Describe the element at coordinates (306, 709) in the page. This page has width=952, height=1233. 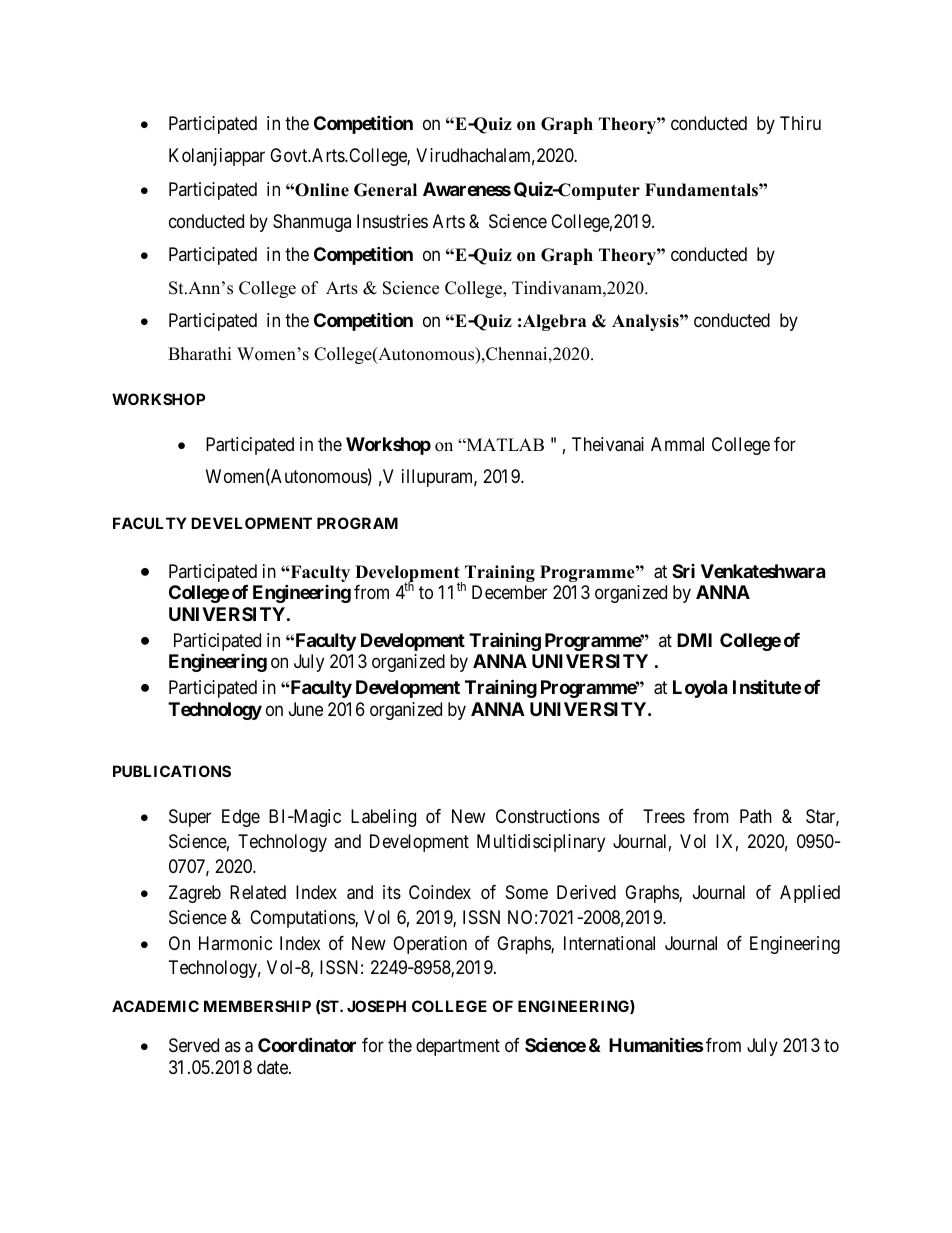
I see `June` at that location.
